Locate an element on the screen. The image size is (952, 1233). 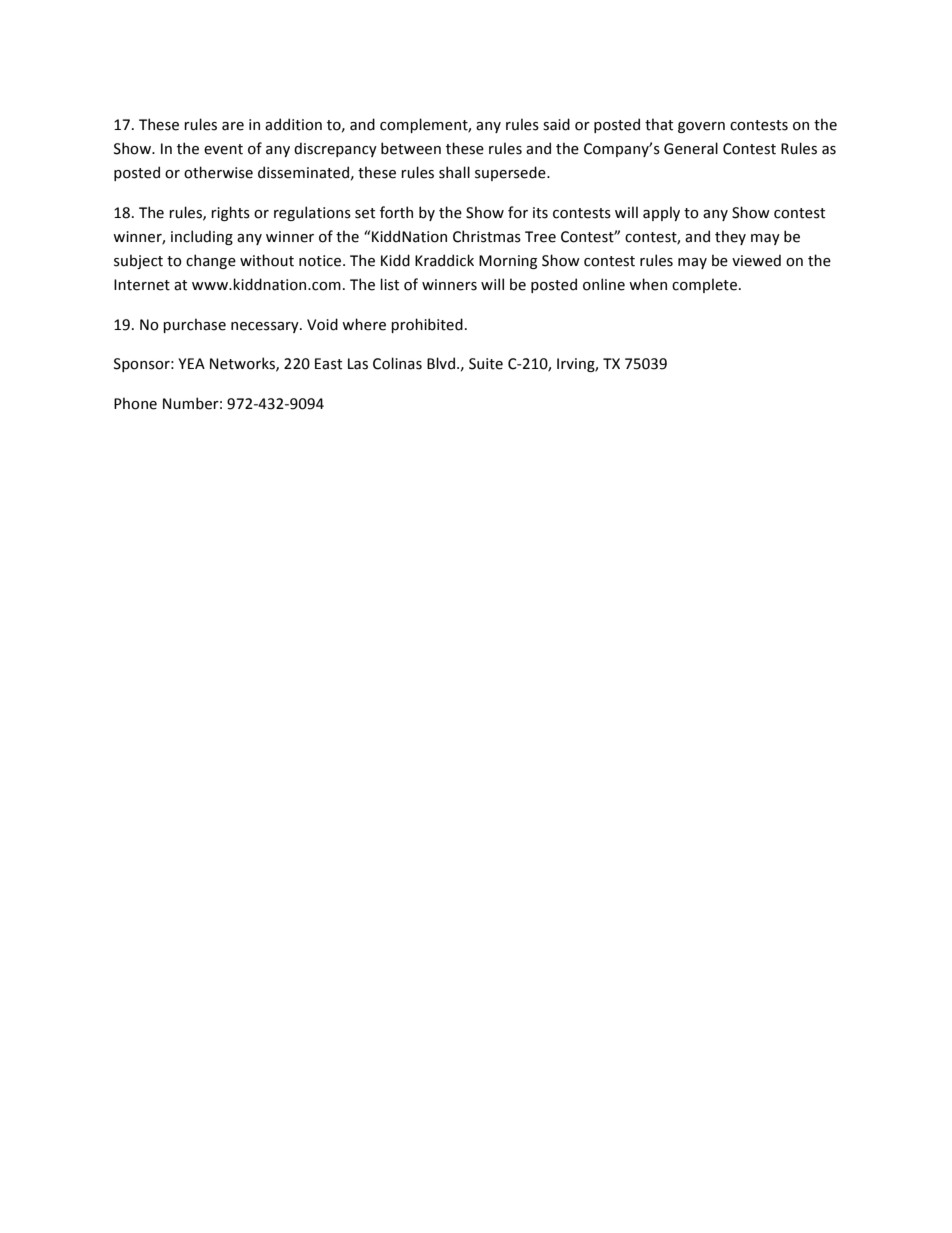
viewed is located at coordinates (756, 260).
